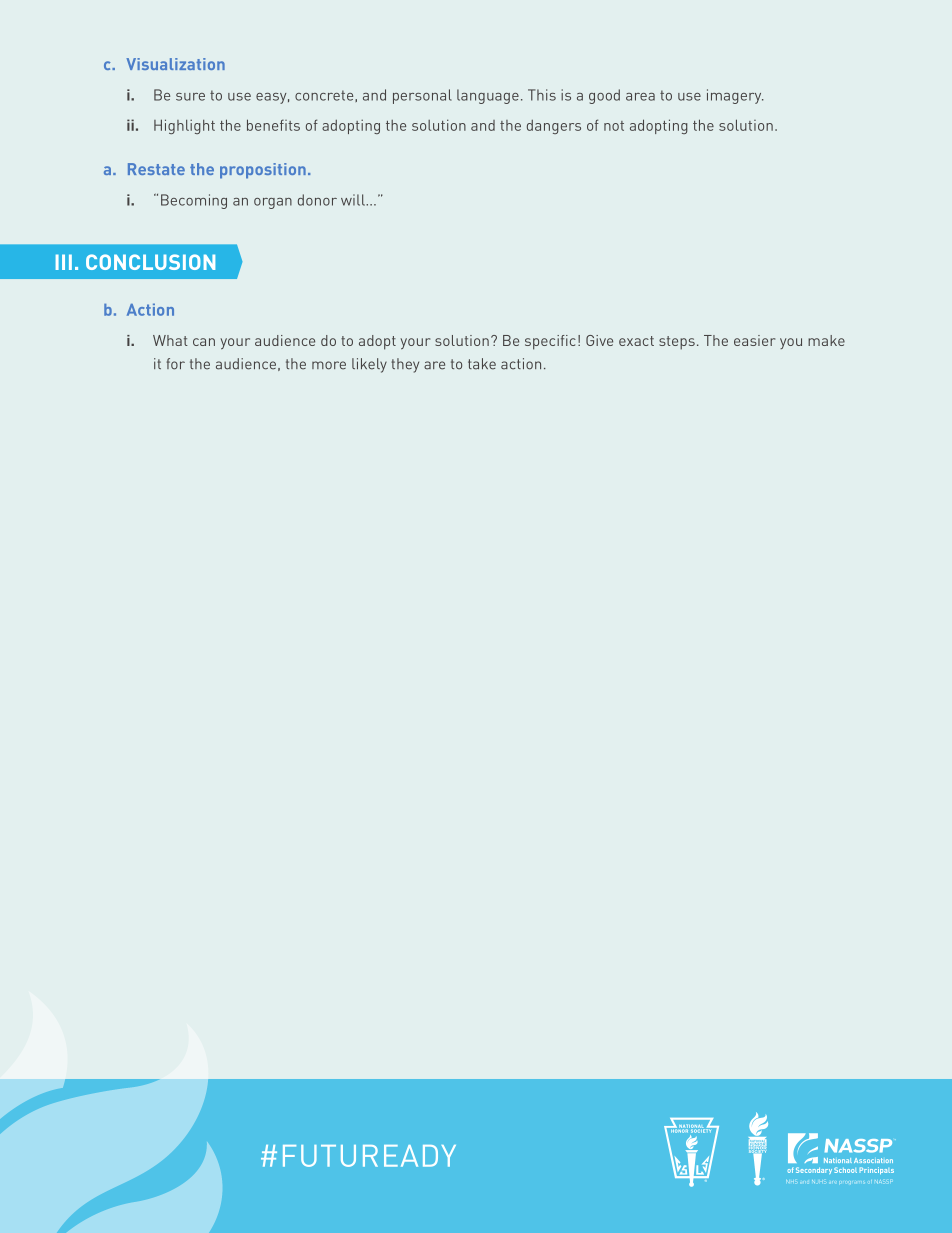 This image has height=1233, width=952. I want to click on will, so click(354, 200).
